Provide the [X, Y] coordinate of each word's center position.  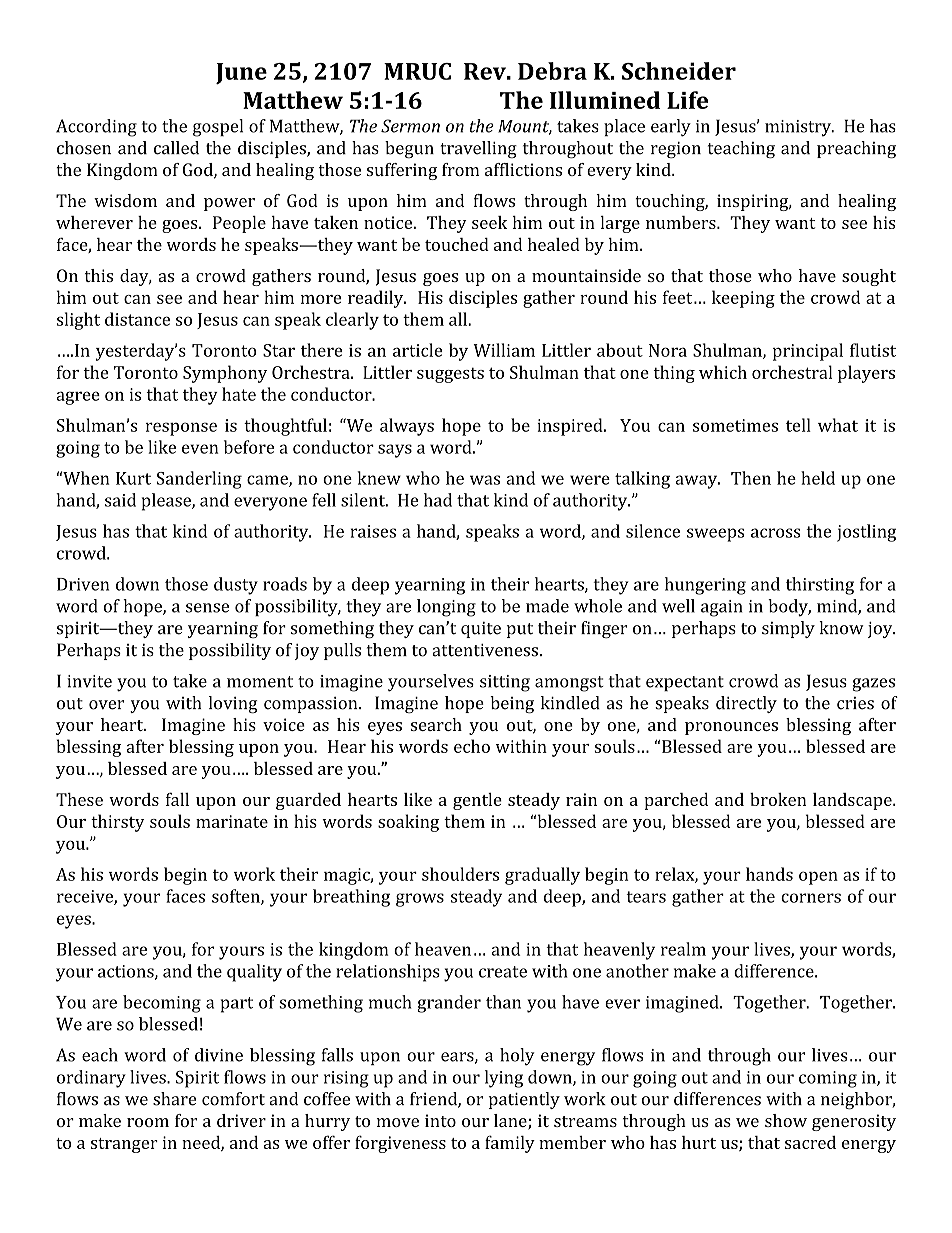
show [786, 1120]
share [174, 1099]
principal [808, 352]
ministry [799, 128]
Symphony [225, 374]
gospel [218, 128]
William [504, 350]
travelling [478, 149]
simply [788, 629]
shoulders [460, 874]
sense [207, 608]
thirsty [118, 823]
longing [446, 608]
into [440, 1120]
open [818, 878]
